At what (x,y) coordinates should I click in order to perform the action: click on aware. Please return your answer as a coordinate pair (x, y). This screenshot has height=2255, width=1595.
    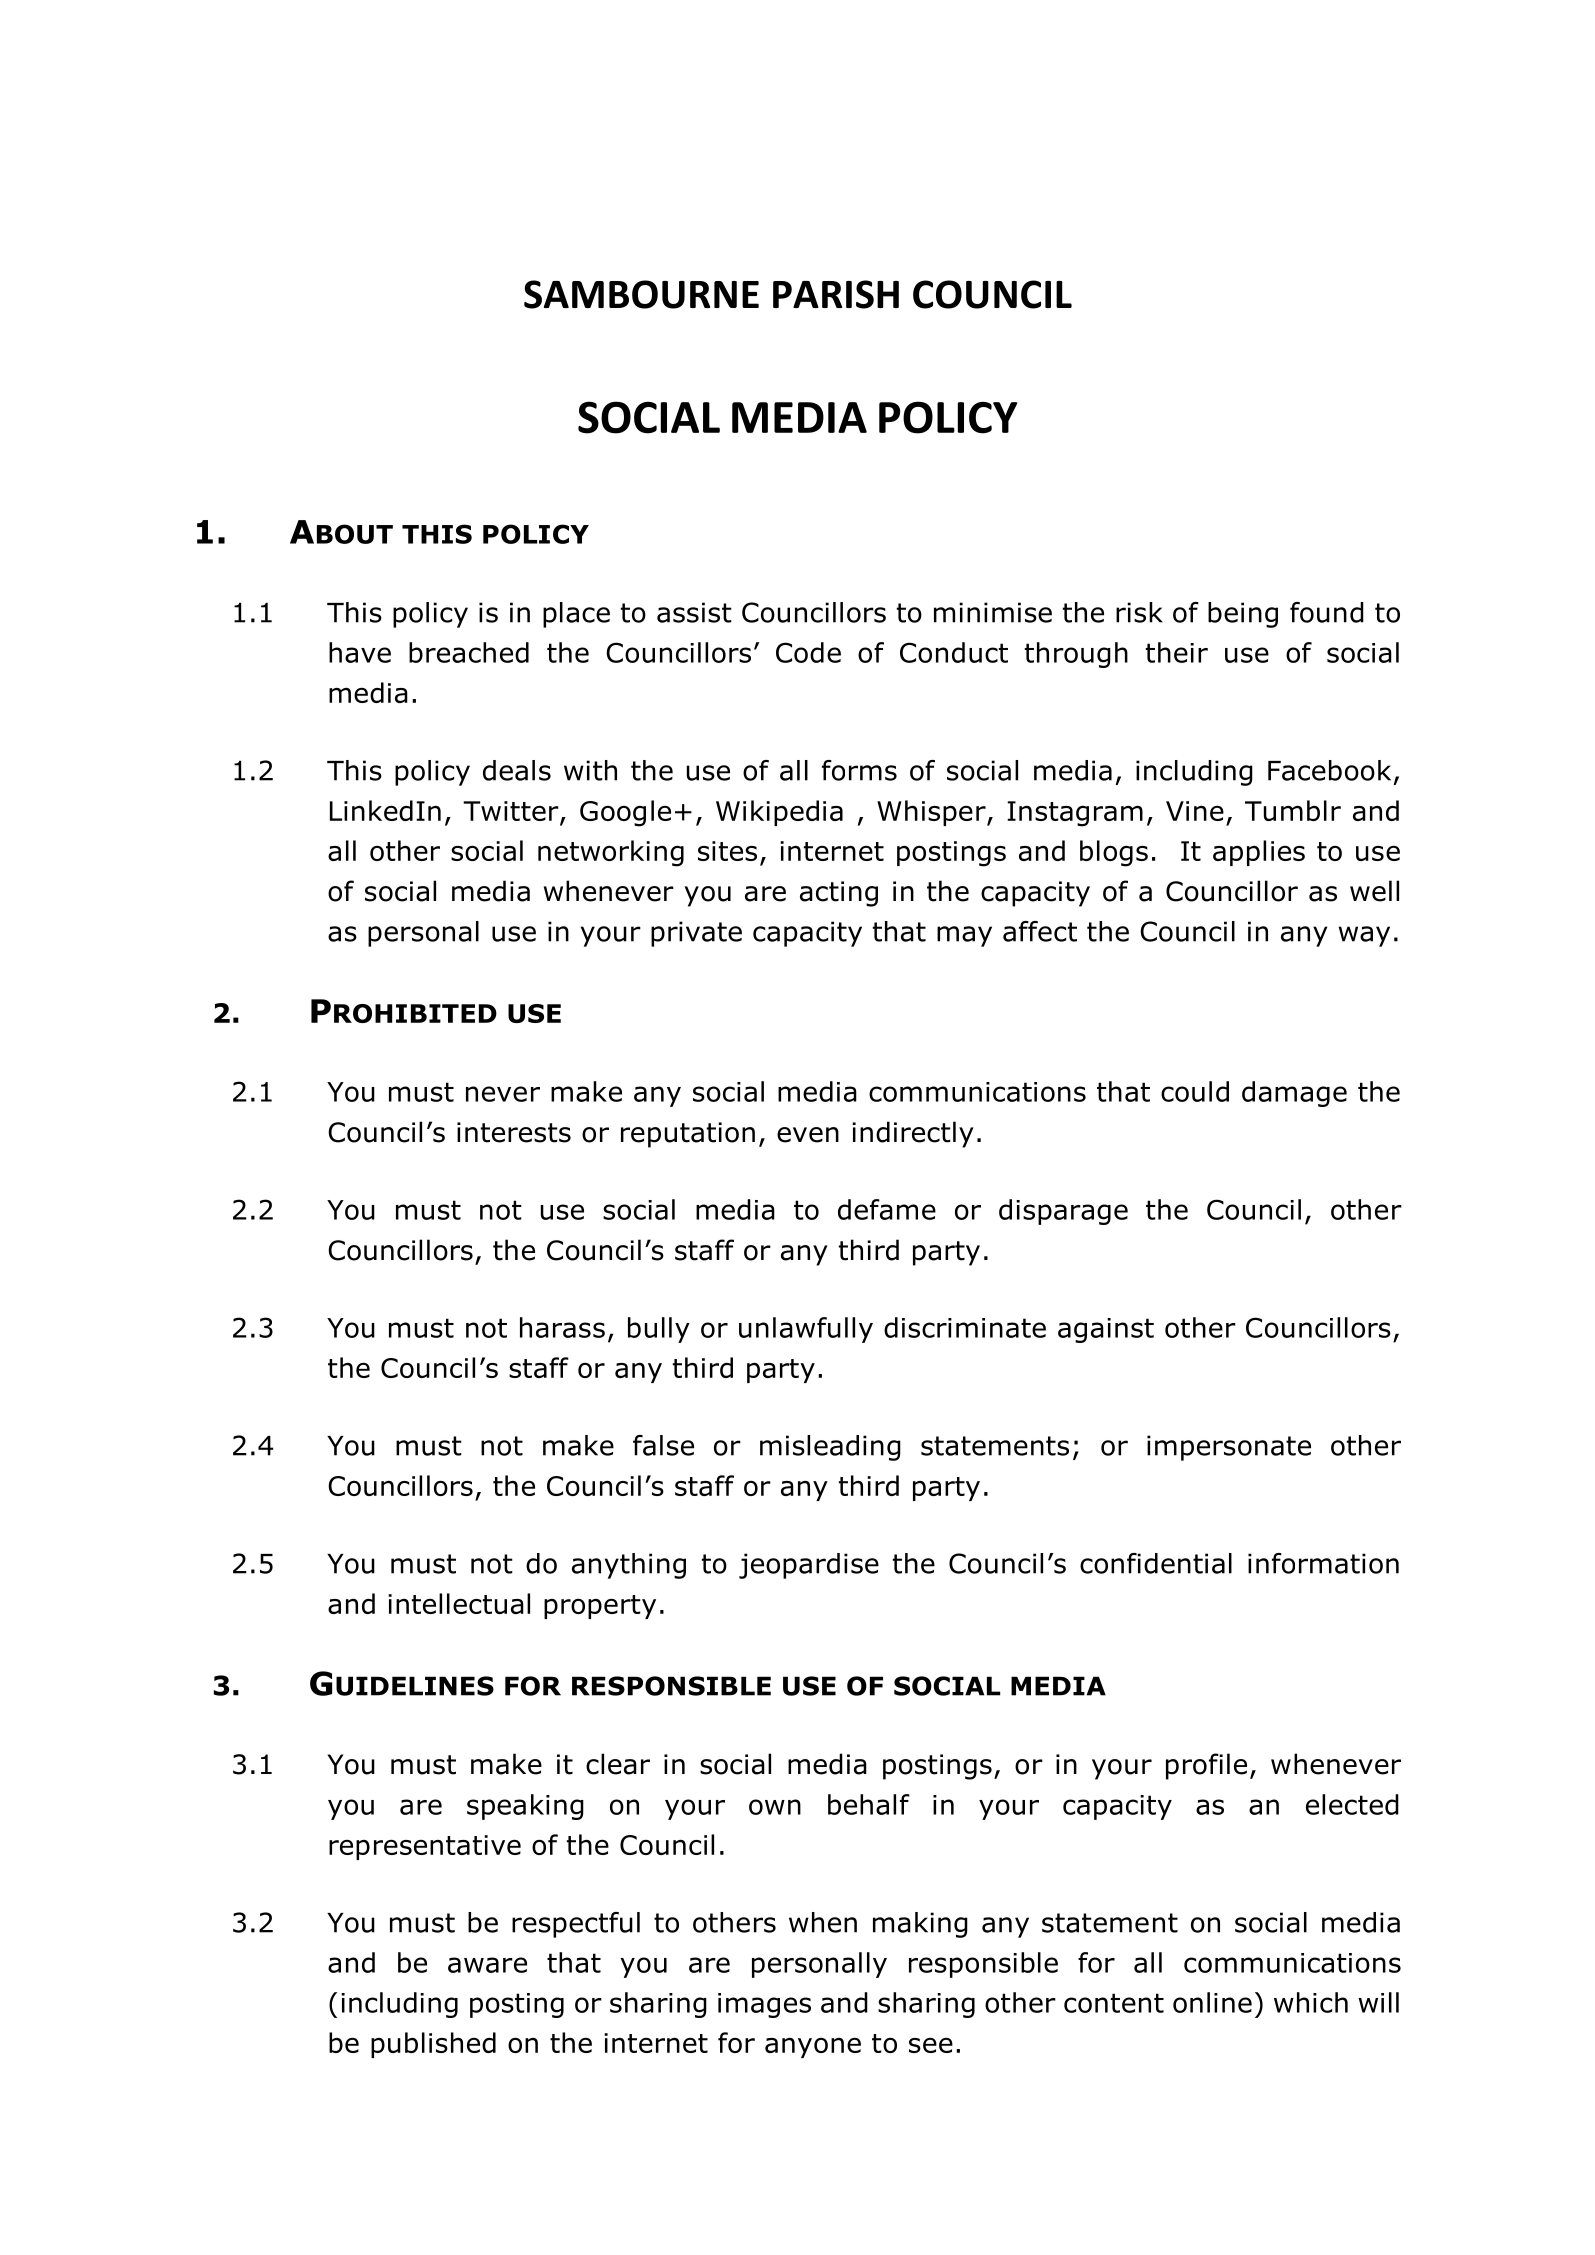
    Looking at the image, I should click on (487, 1965).
